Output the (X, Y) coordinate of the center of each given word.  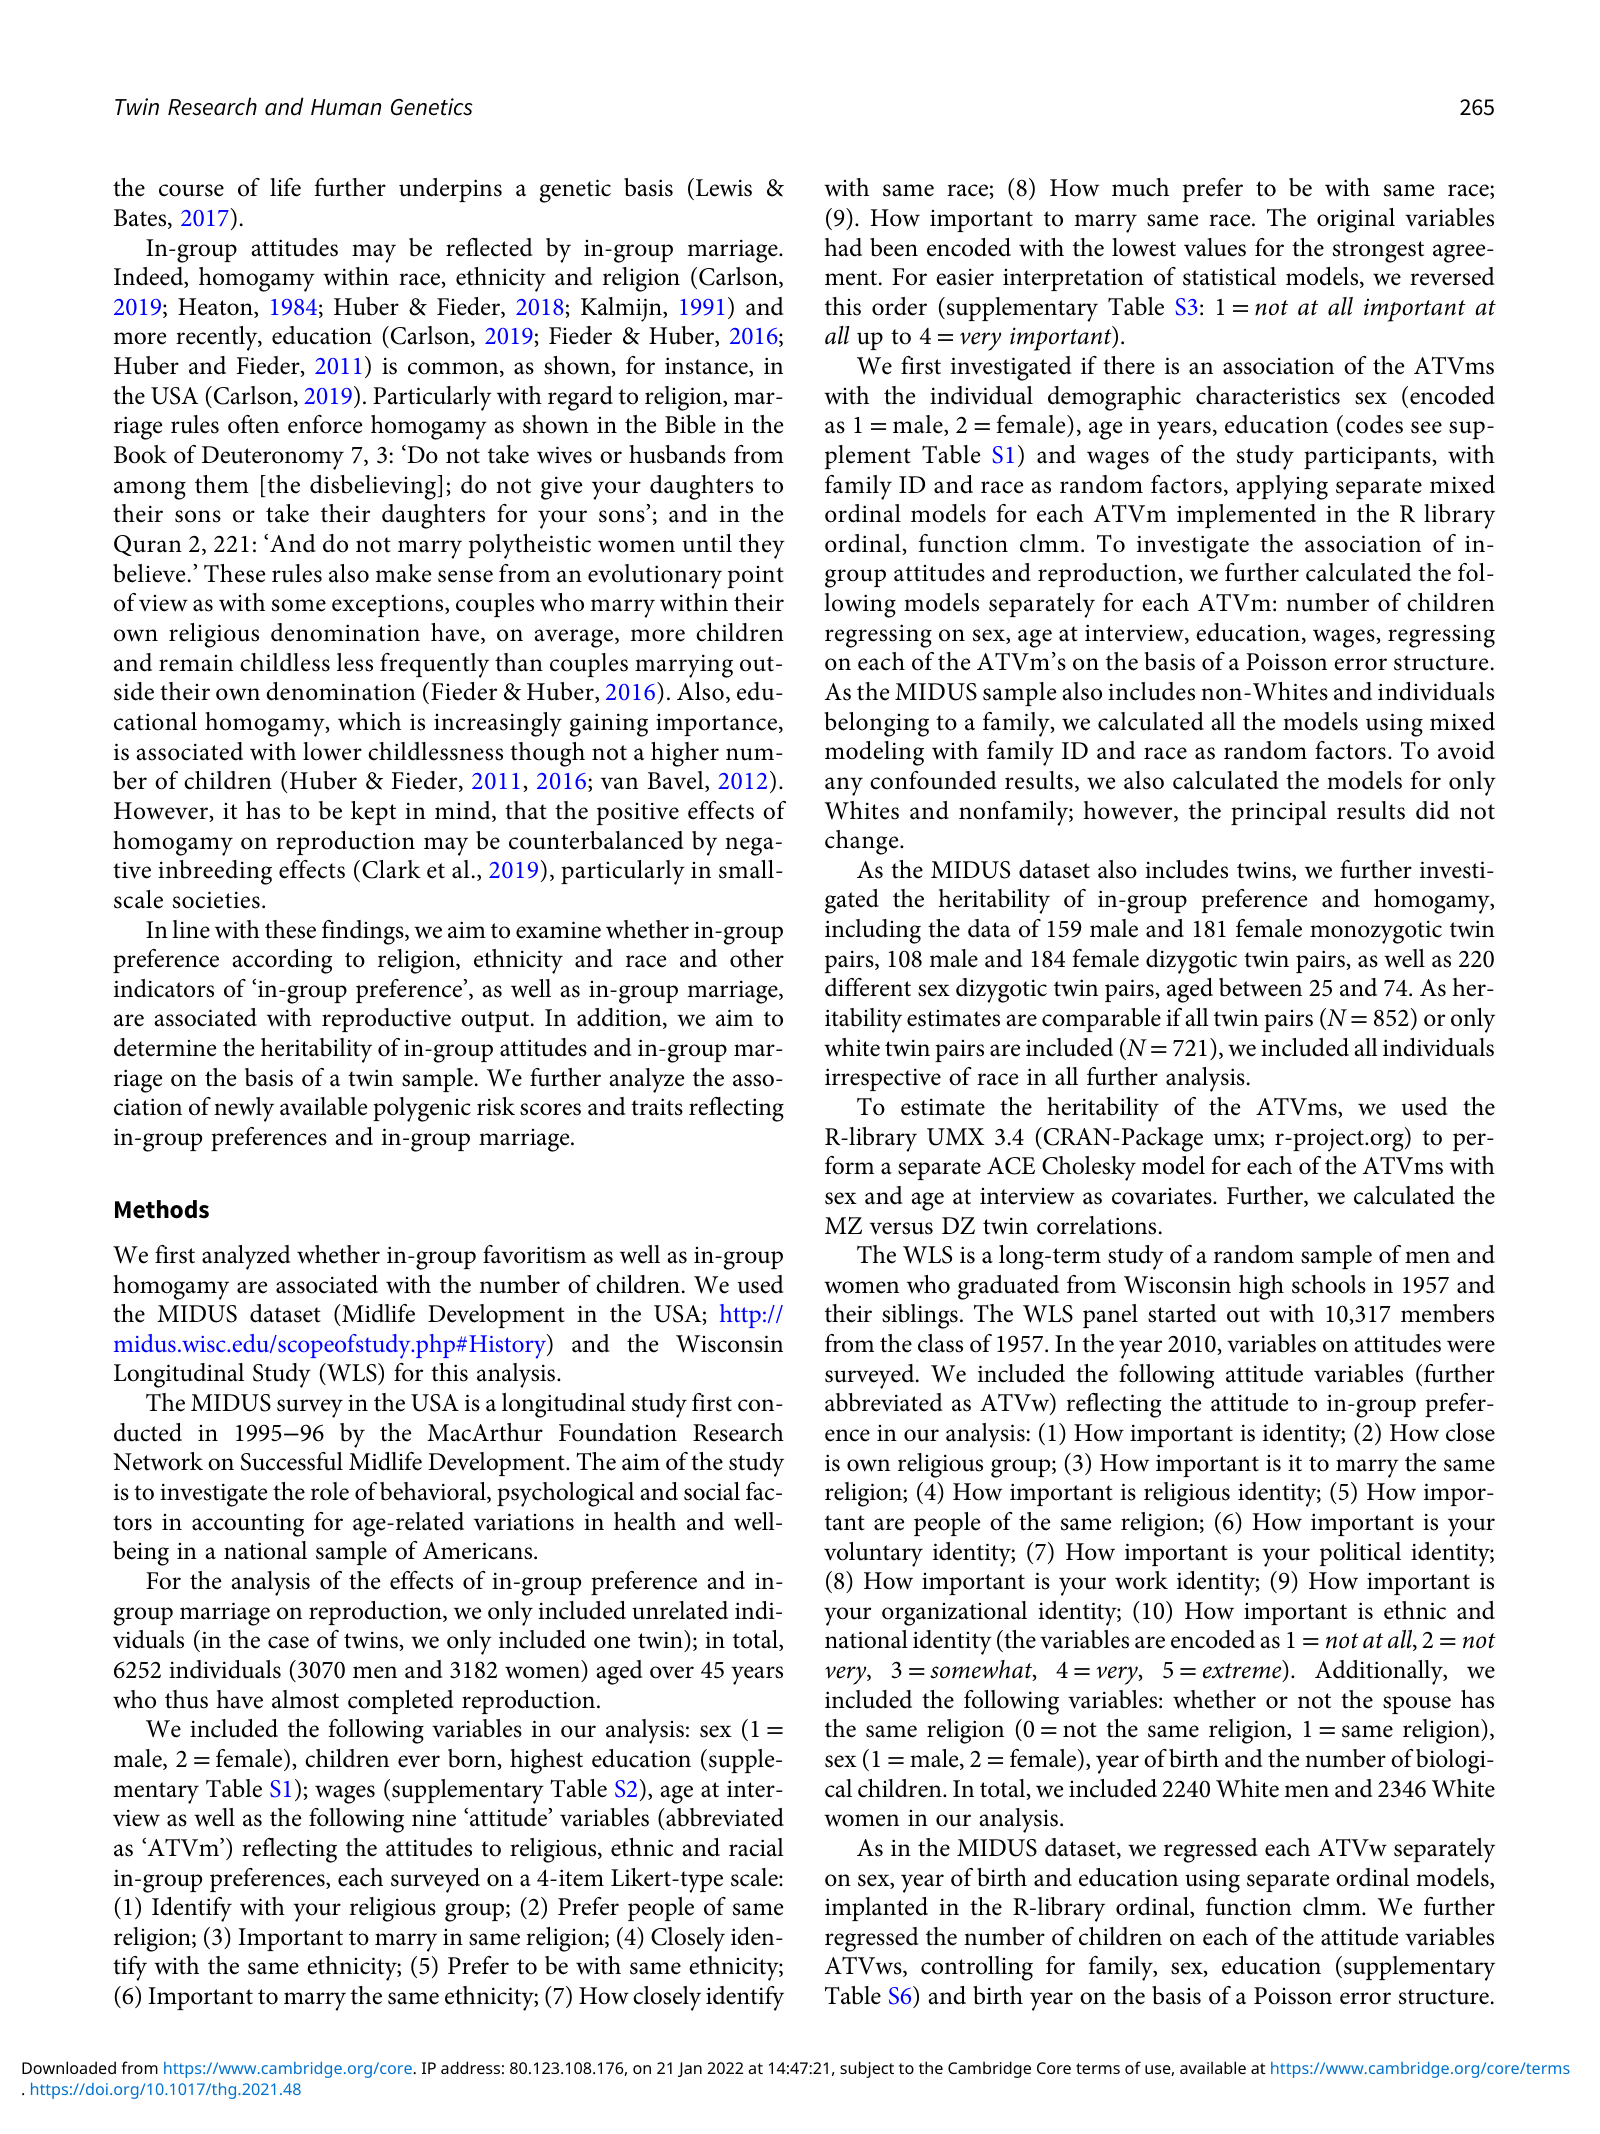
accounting (248, 1525)
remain (196, 663)
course (191, 190)
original (1356, 220)
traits (657, 1107)
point (756, 577)
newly (244, 1109)
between (1260, 987)
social (712, 1491)
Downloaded (69, 2067)
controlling (977, 1968)
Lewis (724, 188)
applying (1282, 487)
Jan (690, 2069)
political (1360, 1554)
